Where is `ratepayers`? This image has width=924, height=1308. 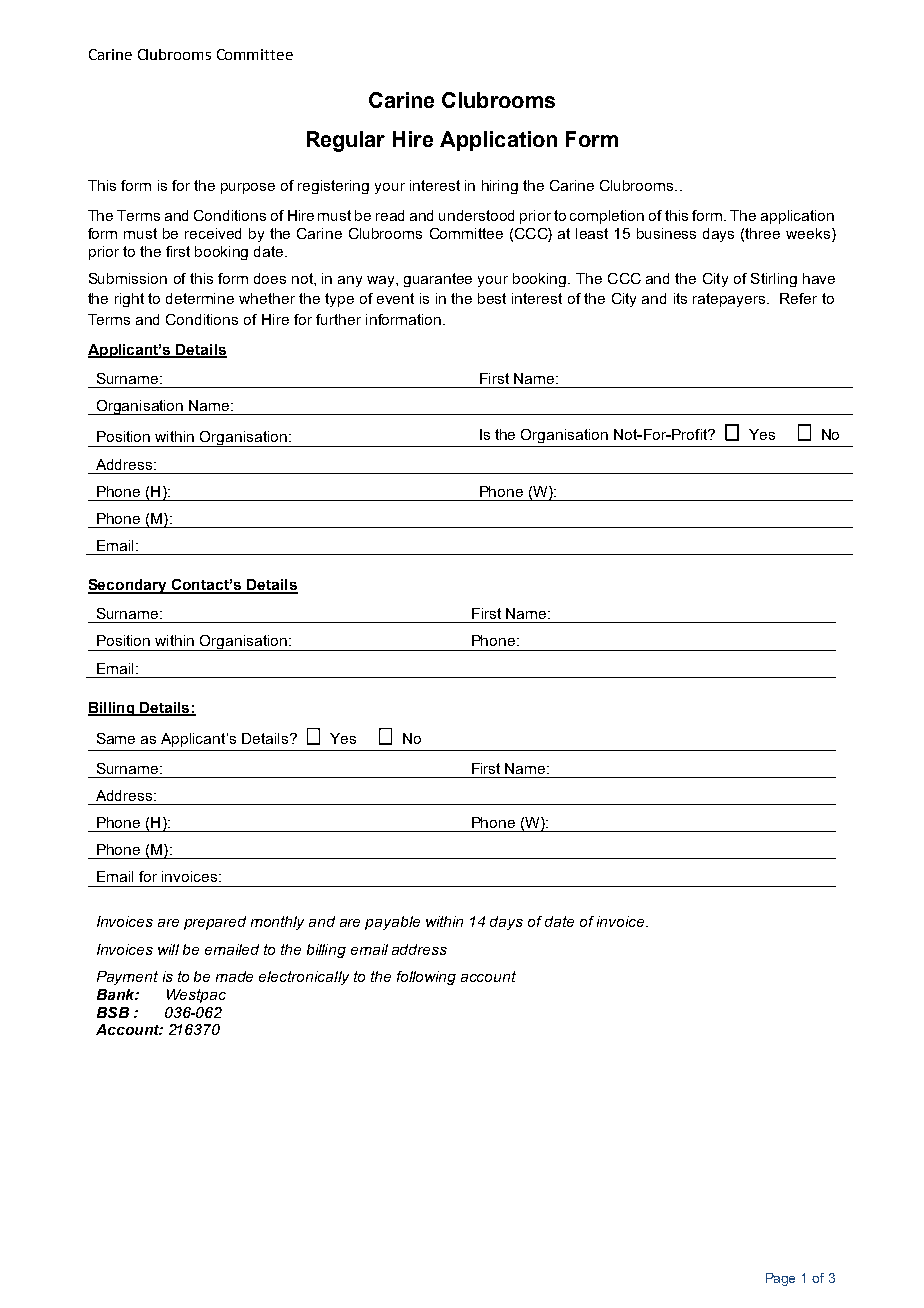 ratepayers is located at coordinates (730, 300).
